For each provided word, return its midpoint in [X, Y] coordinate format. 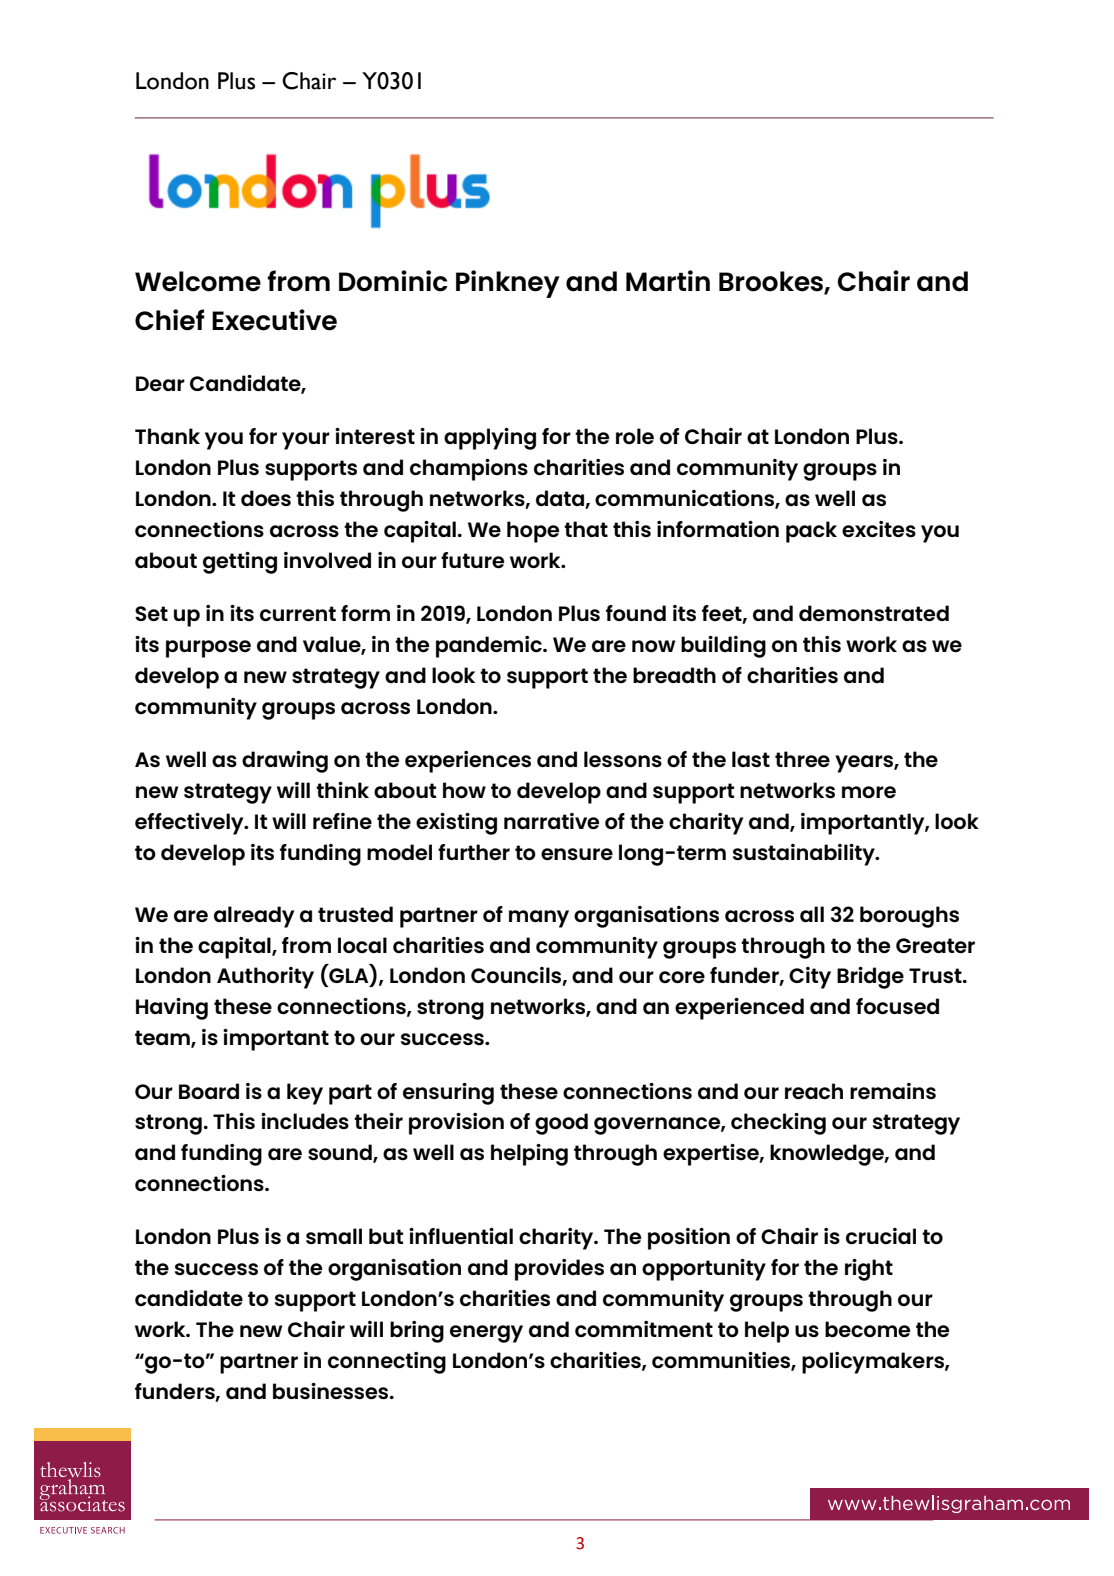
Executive [274, 320]
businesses [332, 1391]
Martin [668, 281]
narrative [551, 821]
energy [486, 1334]
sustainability [805, 855]
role [635, 436]
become [867, 1329]
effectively [190, 824]
